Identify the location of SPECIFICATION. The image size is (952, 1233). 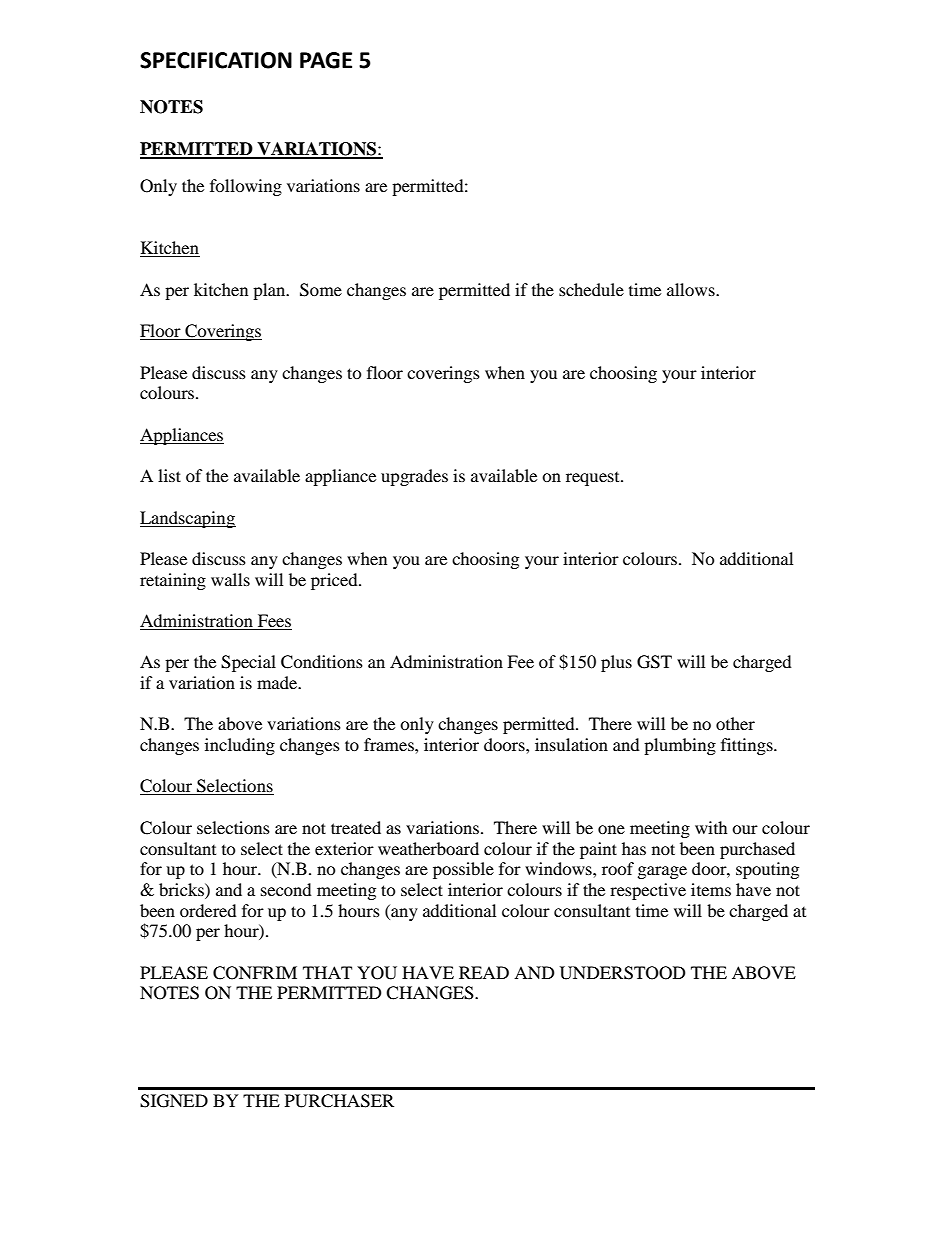
(216, 60).
